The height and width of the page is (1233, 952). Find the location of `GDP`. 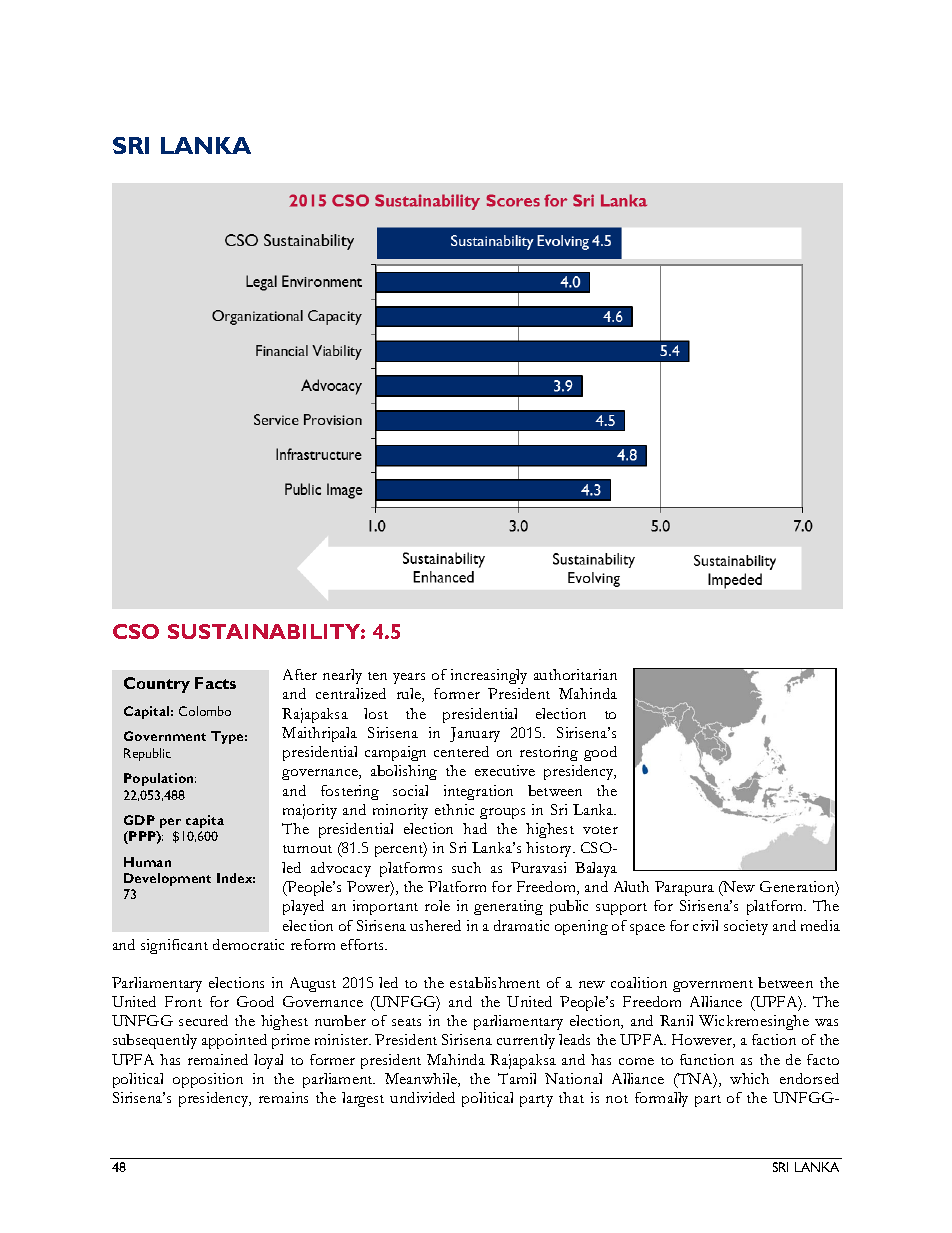

GDP is located at coordinates (139, 820).
